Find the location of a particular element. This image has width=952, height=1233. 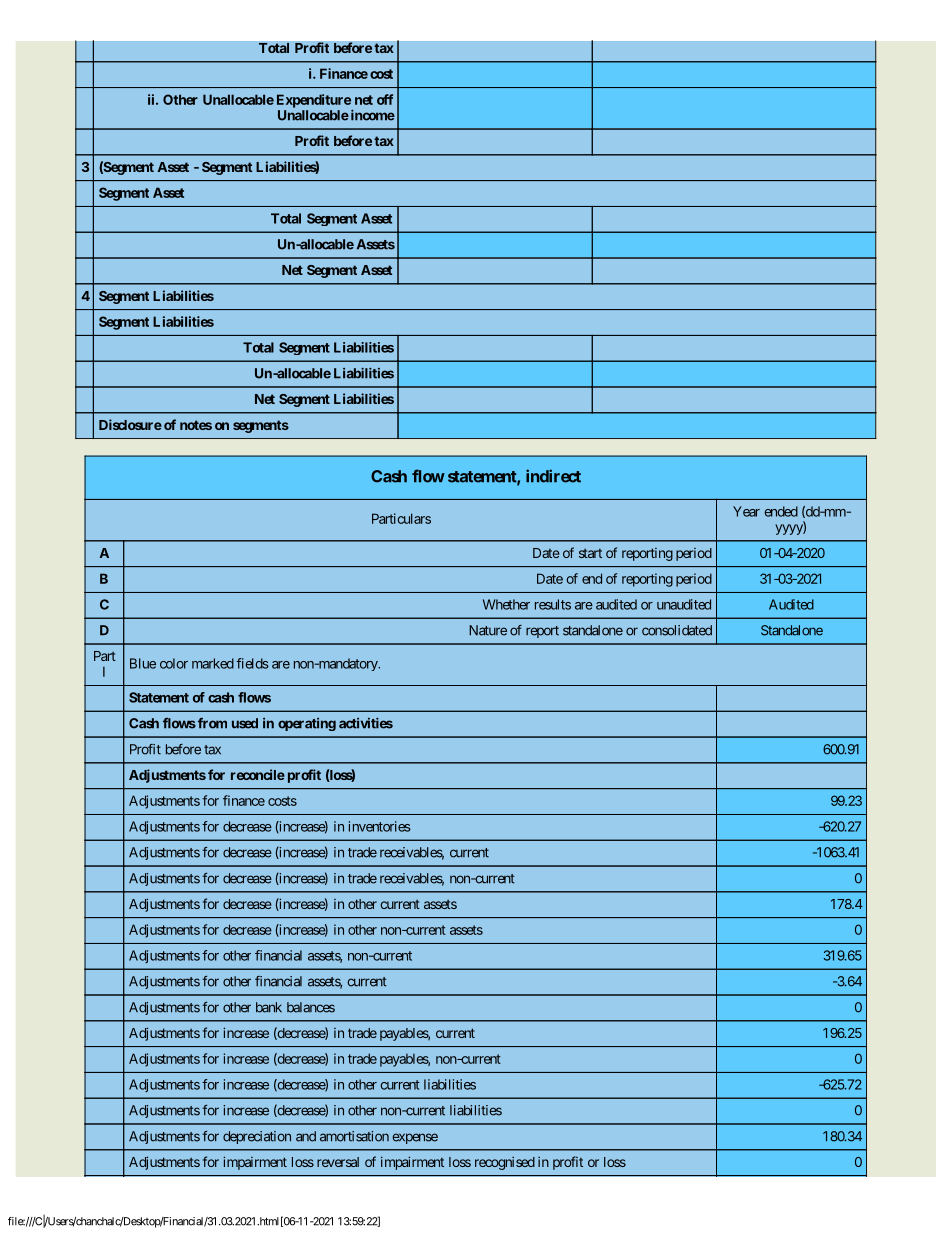

income is located at coordinates (371, 115).
